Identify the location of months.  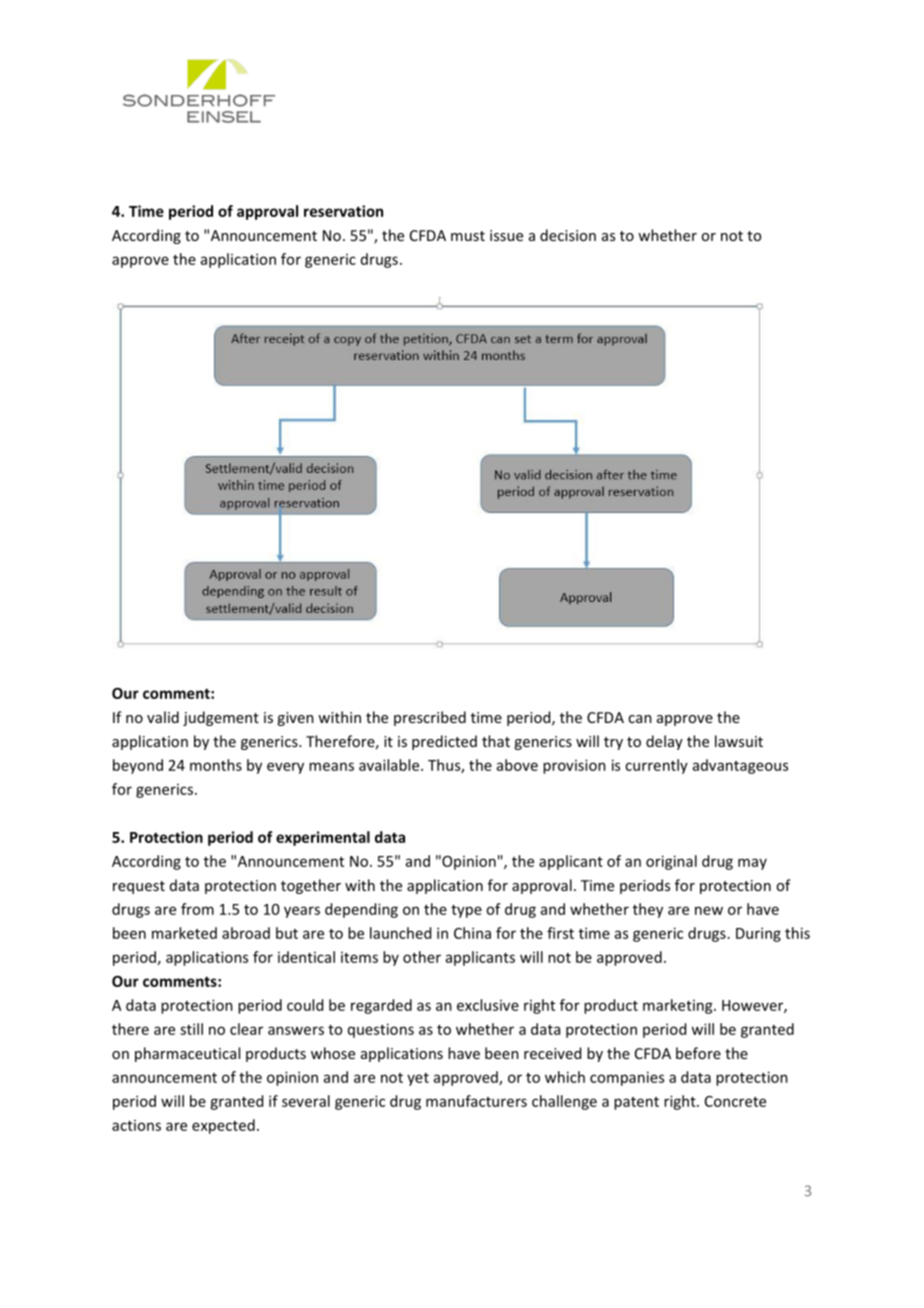
(216, 765).
